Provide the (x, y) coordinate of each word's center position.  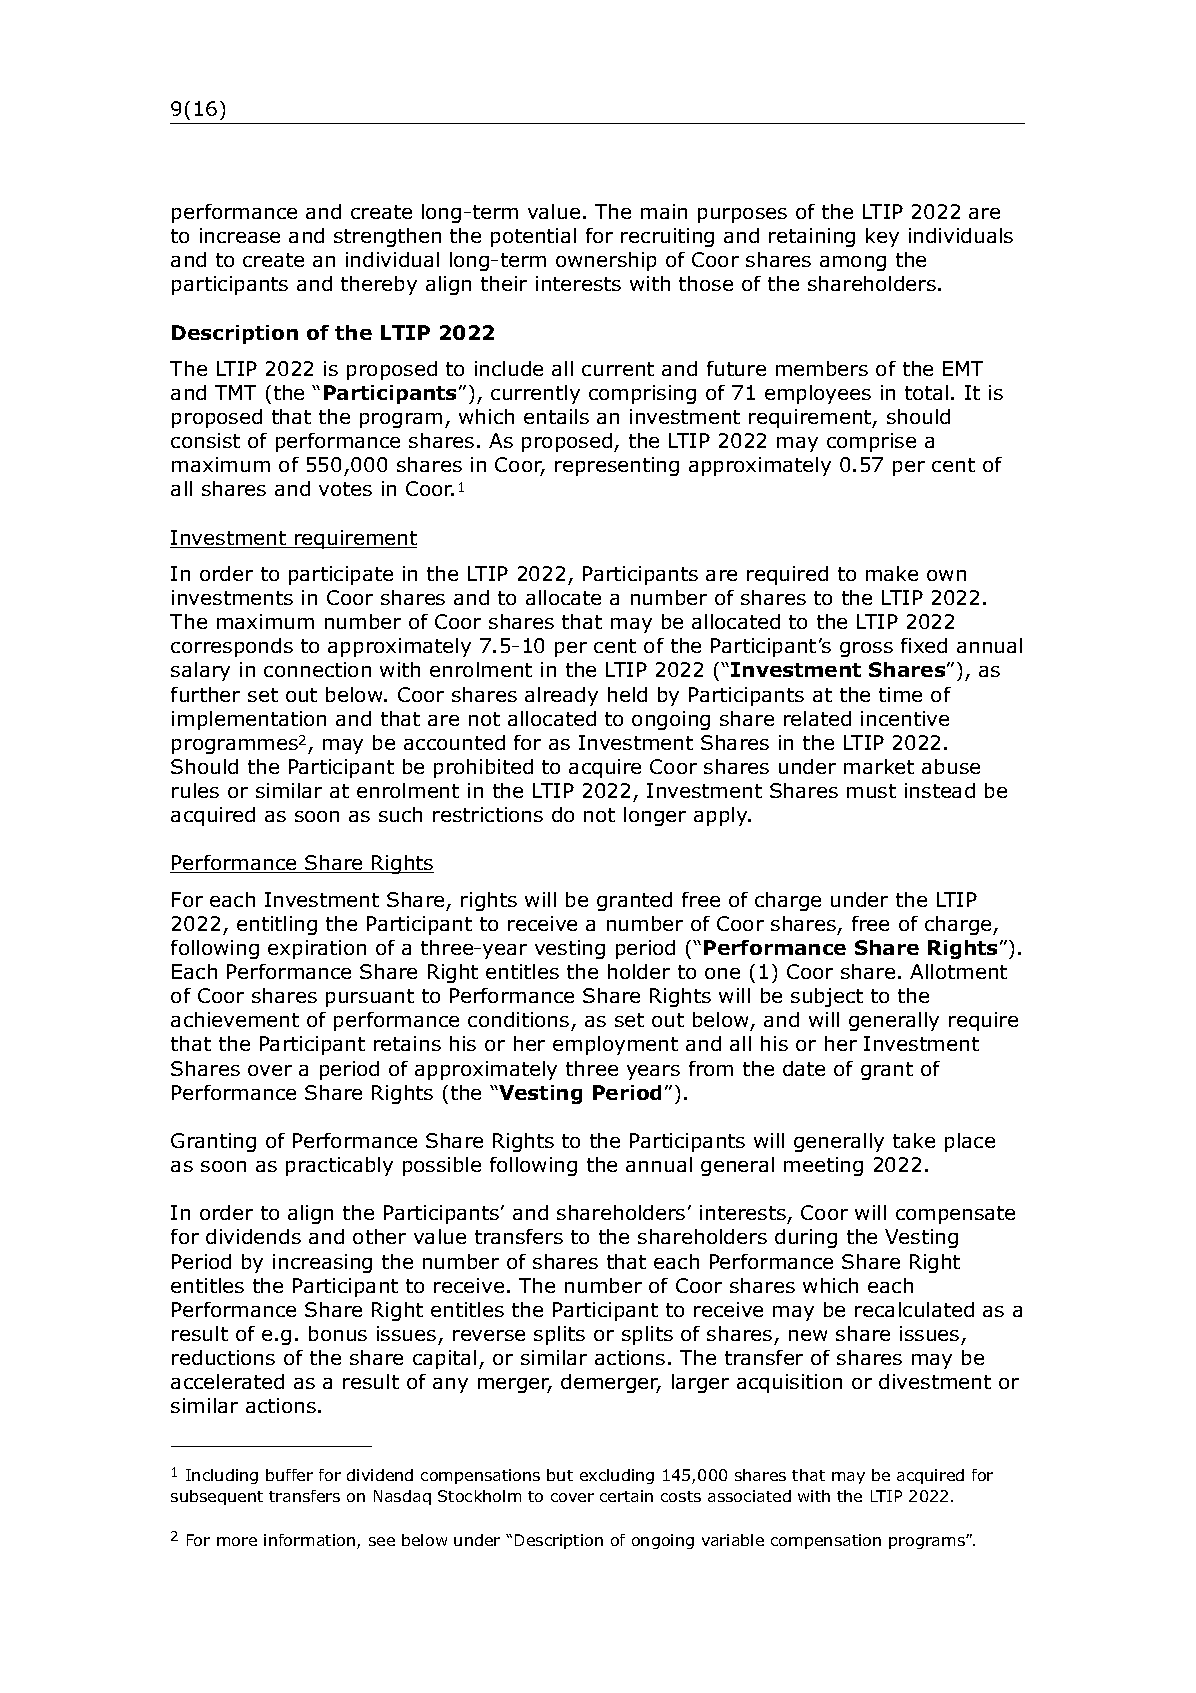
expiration (317, 949)
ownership (606, 261)
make (892, 573)
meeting (823, 1166)
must (871, 791)
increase (240, 235)
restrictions (488, 814)
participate (341, 575)
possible (442, 1166)
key (882, 237)
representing (617, 466)
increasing (322, 1263)
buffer (289, 1475)
